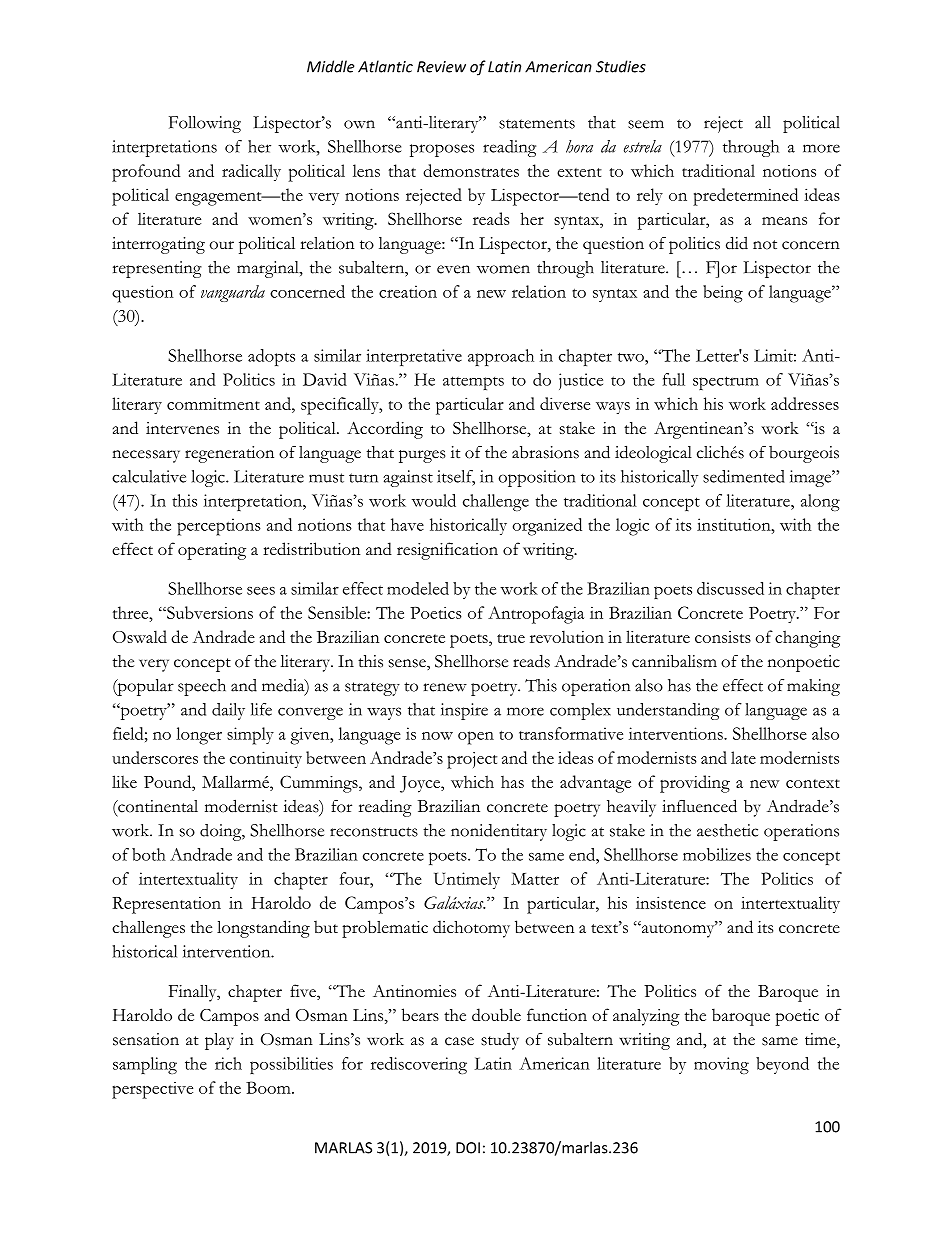  Describe the element at coordinates (473, 383) in the page. I see `attempts` at that location.
